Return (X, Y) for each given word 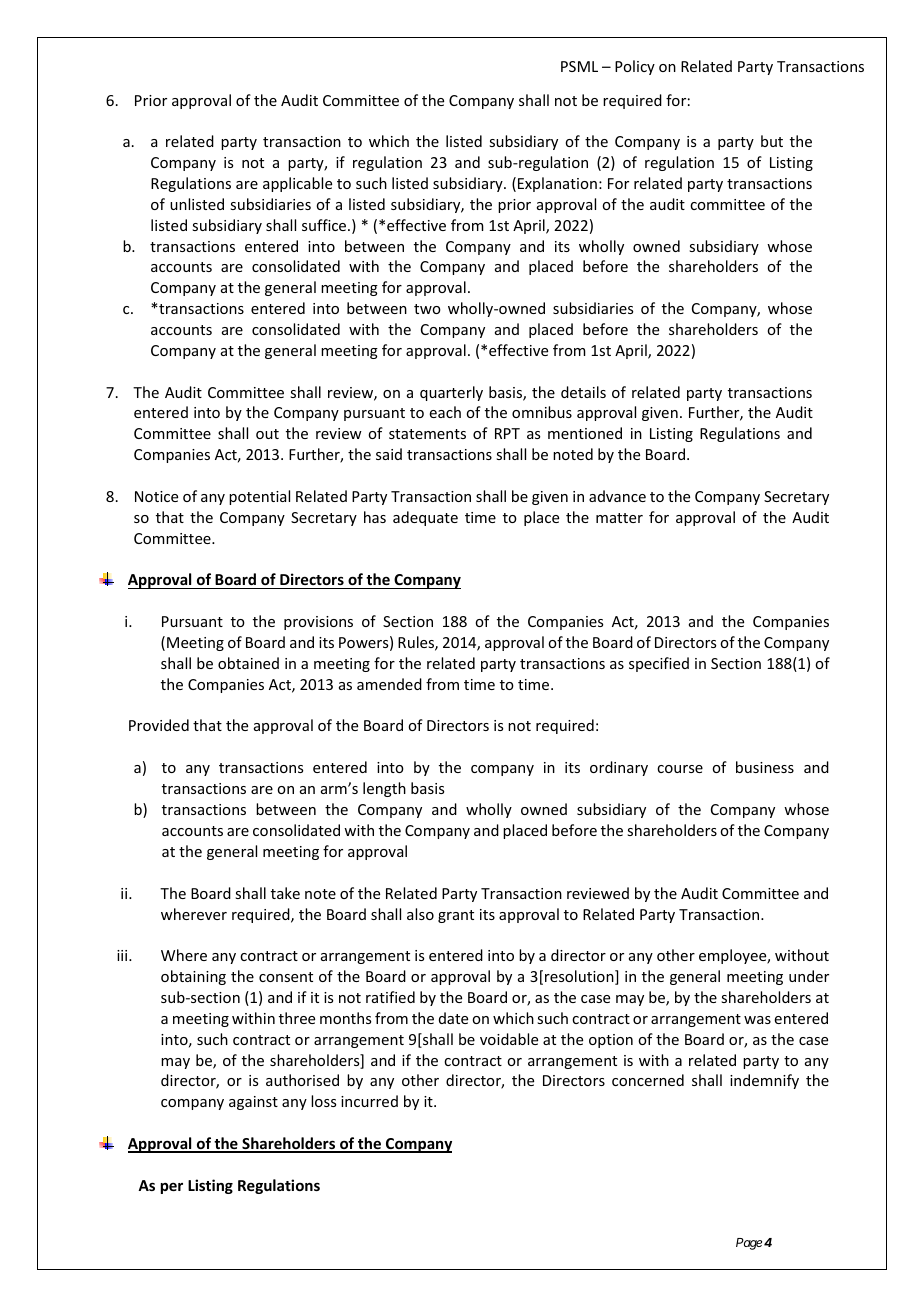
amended (389, 684)
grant (456, 916)
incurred (369, 1101)
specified (659, 664)
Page (749, 1244)
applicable (297, 184)
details (583, 392)
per (172, 1188)
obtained (248, 663)
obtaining (193, 977)
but (772, 141)
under (809, 976)
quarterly (451, 393)
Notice (156, 496)
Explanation (557, 184)
